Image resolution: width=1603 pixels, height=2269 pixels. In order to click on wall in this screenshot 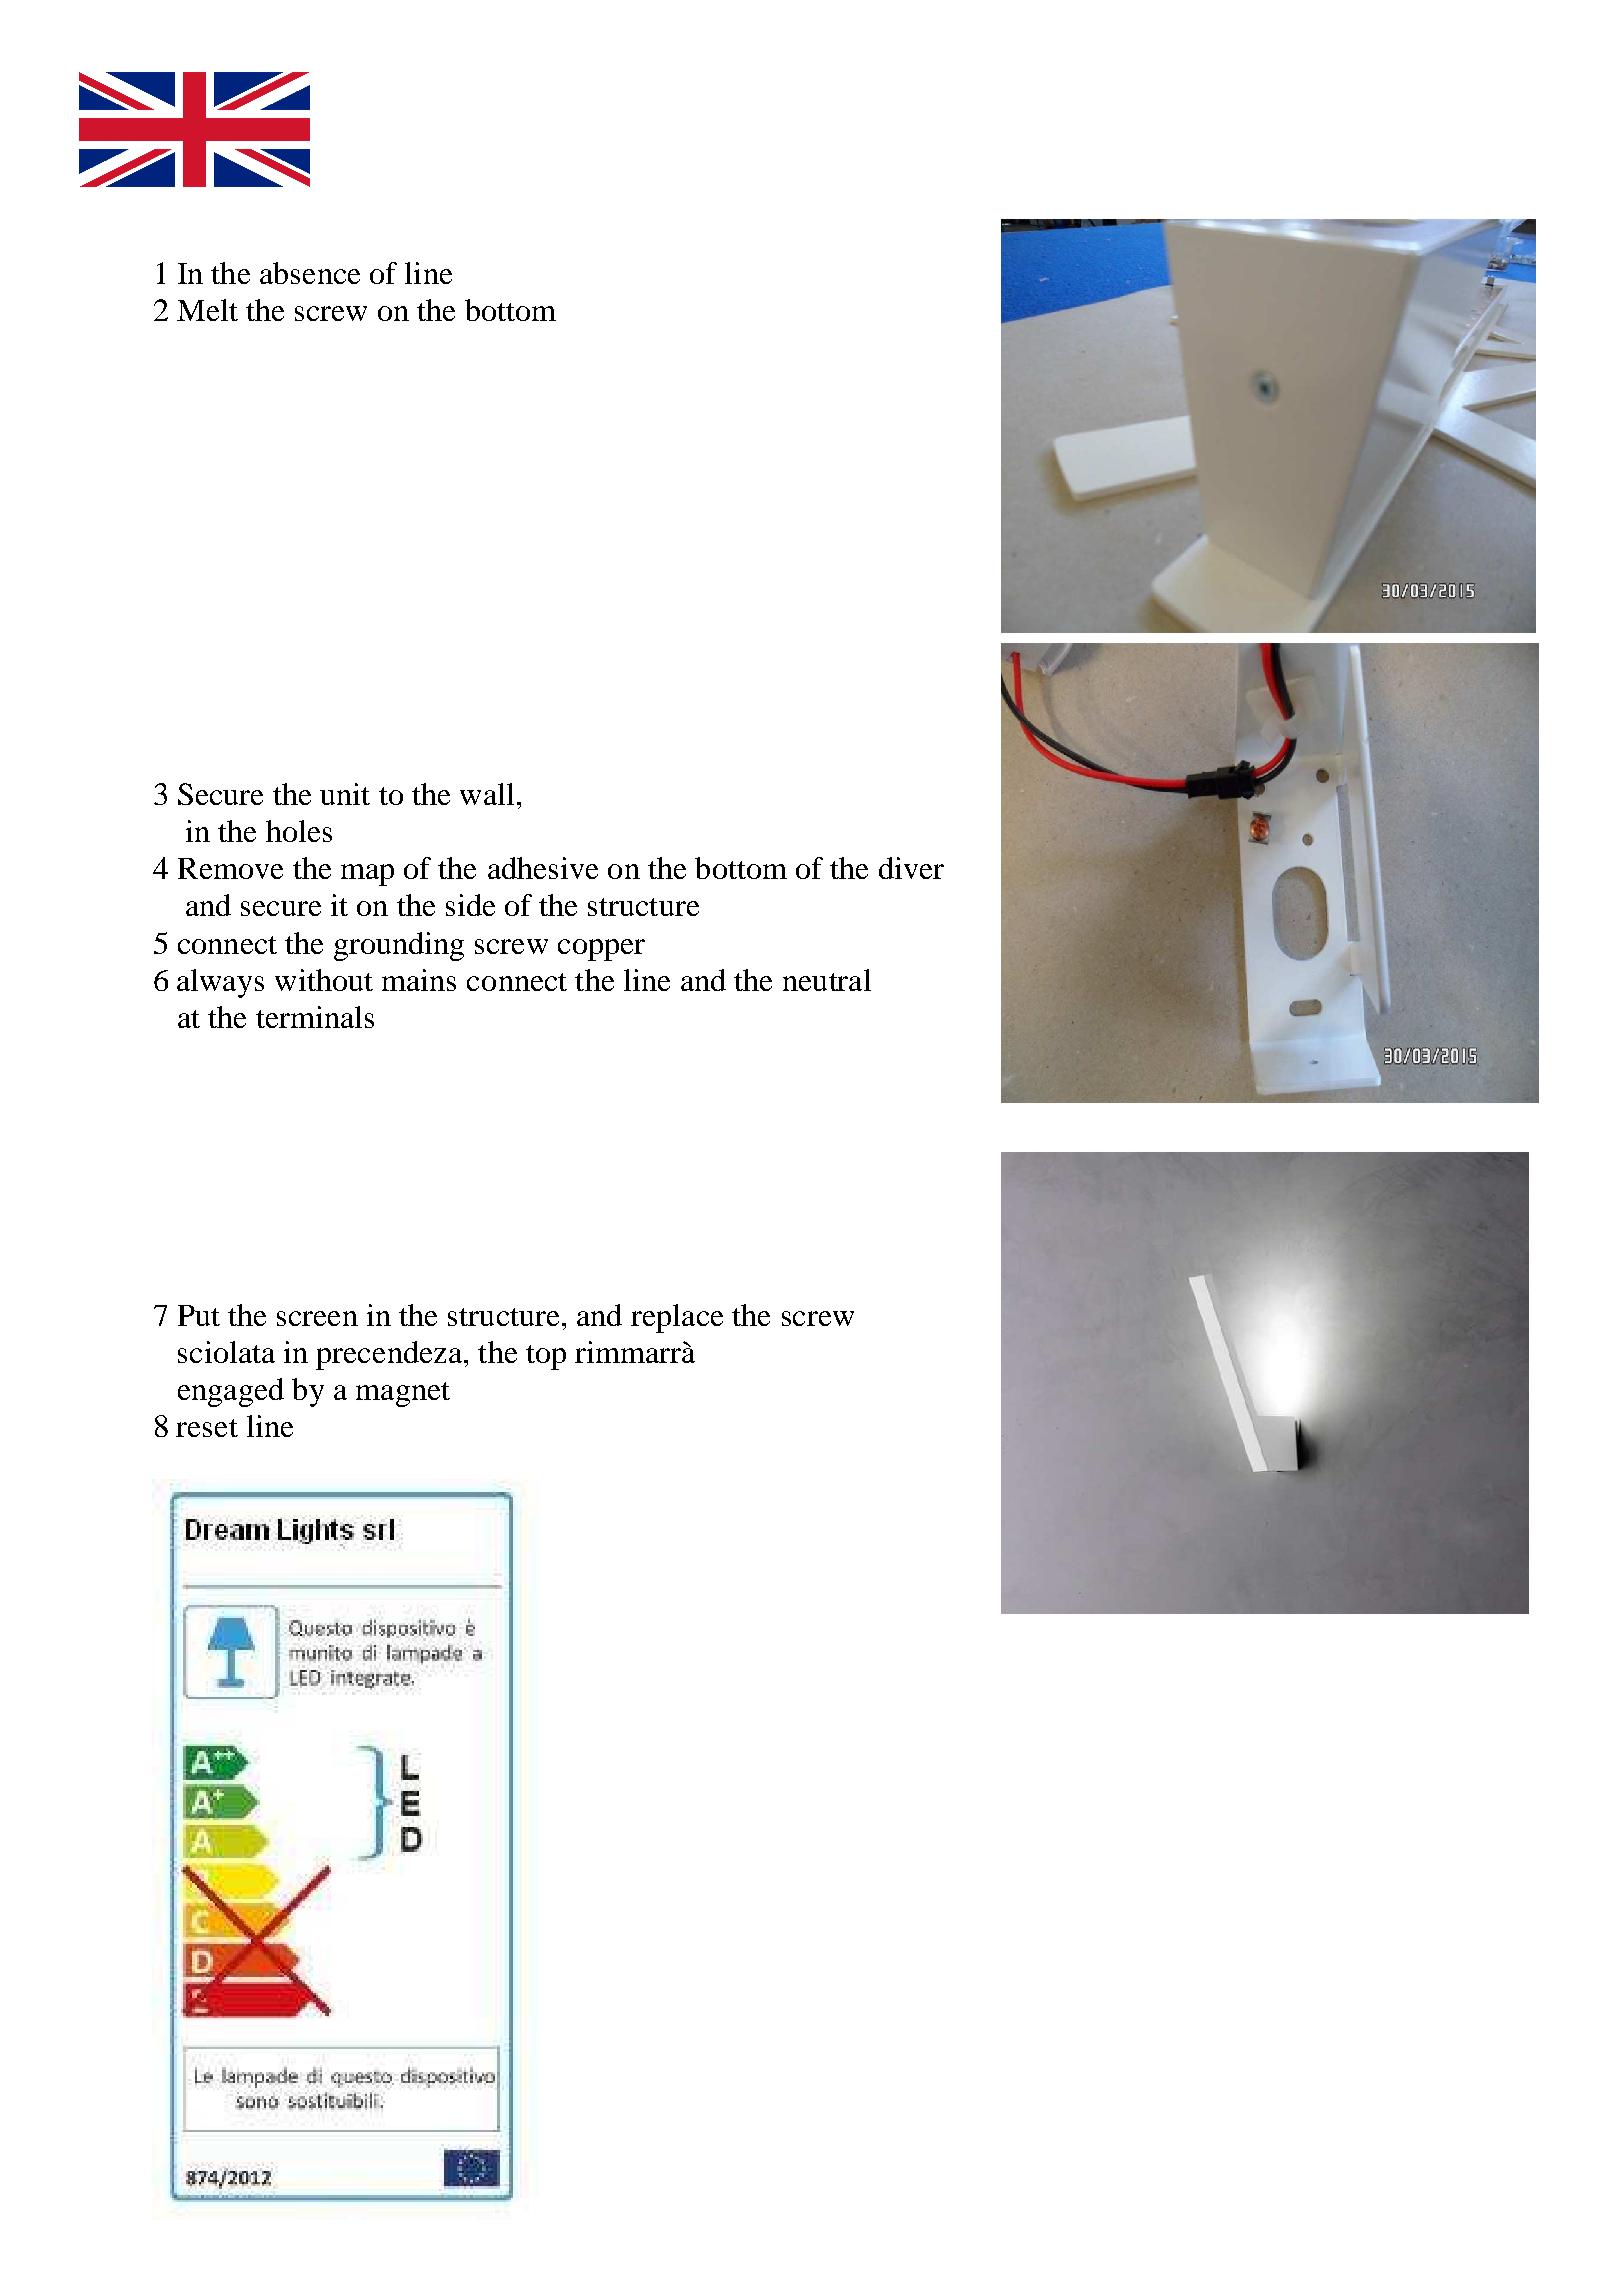, I will do `click(487, 794)`.
